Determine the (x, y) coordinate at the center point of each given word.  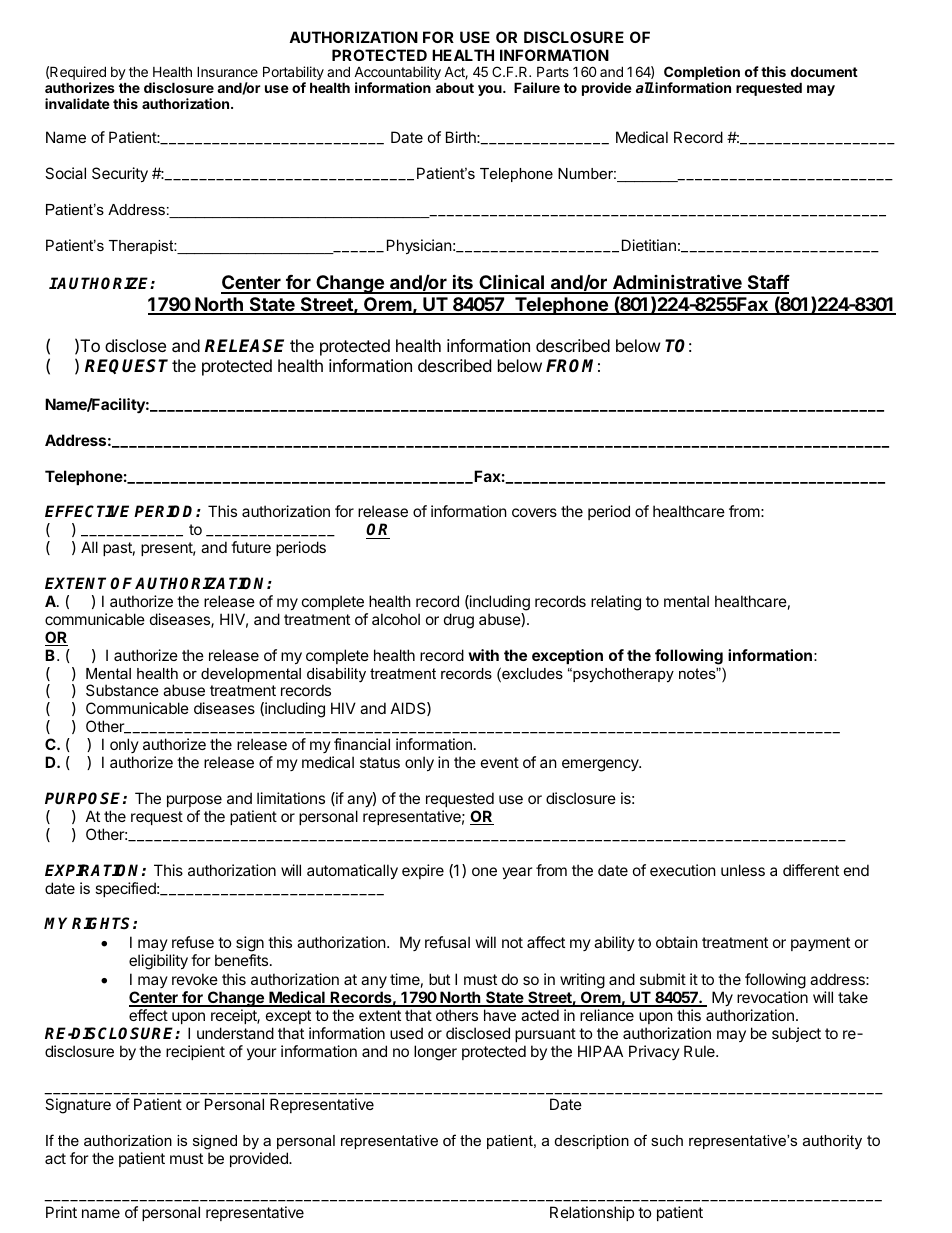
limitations (291, 798)
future (251, 547)
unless (743, 870)
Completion (702, 74)
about (455, 87)
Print (61, 1212)
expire (423, 871)
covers (534, 512)
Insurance (227, 71)
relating (616, 603)
